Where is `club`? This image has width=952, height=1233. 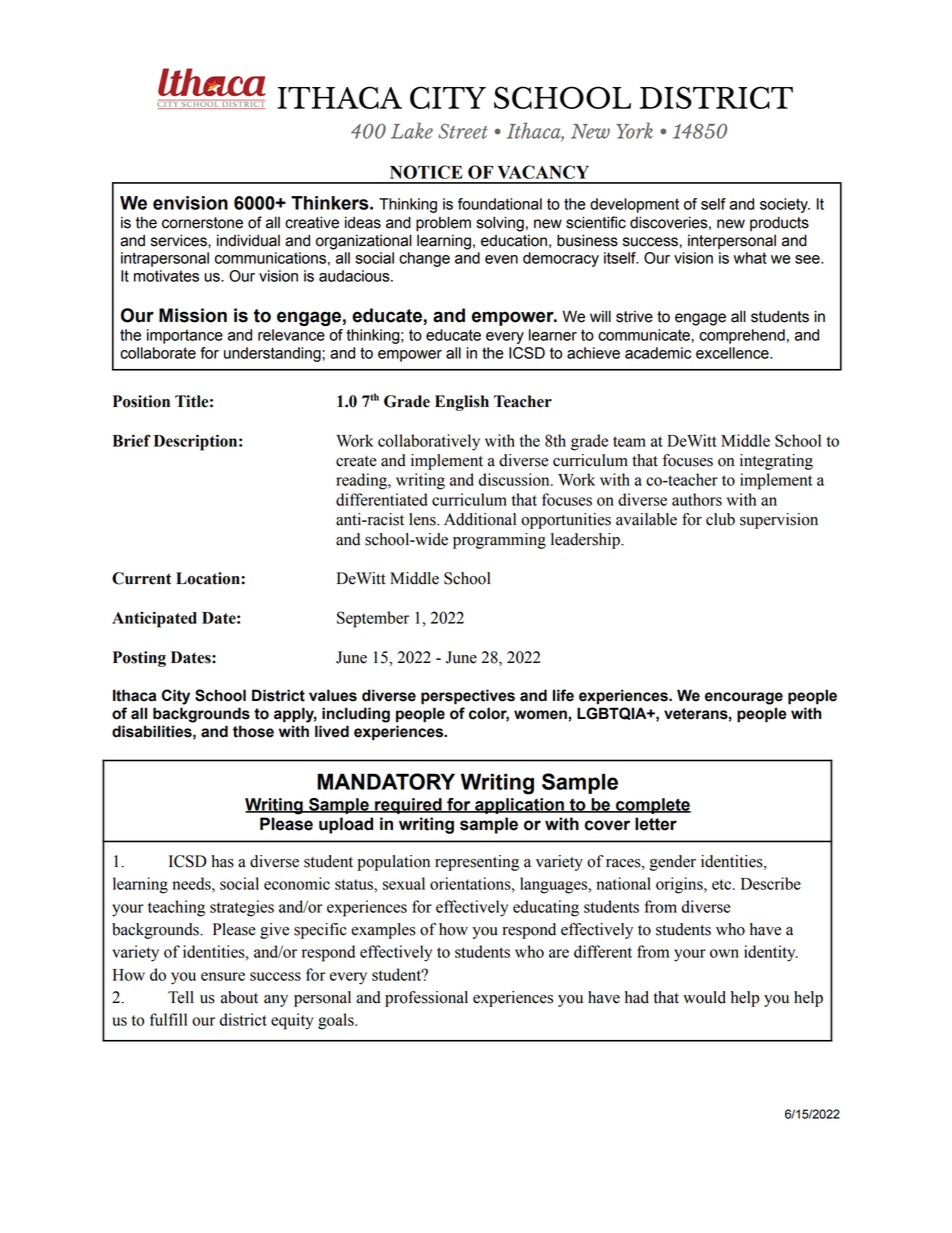 club is located at coordinates (720, 519).
